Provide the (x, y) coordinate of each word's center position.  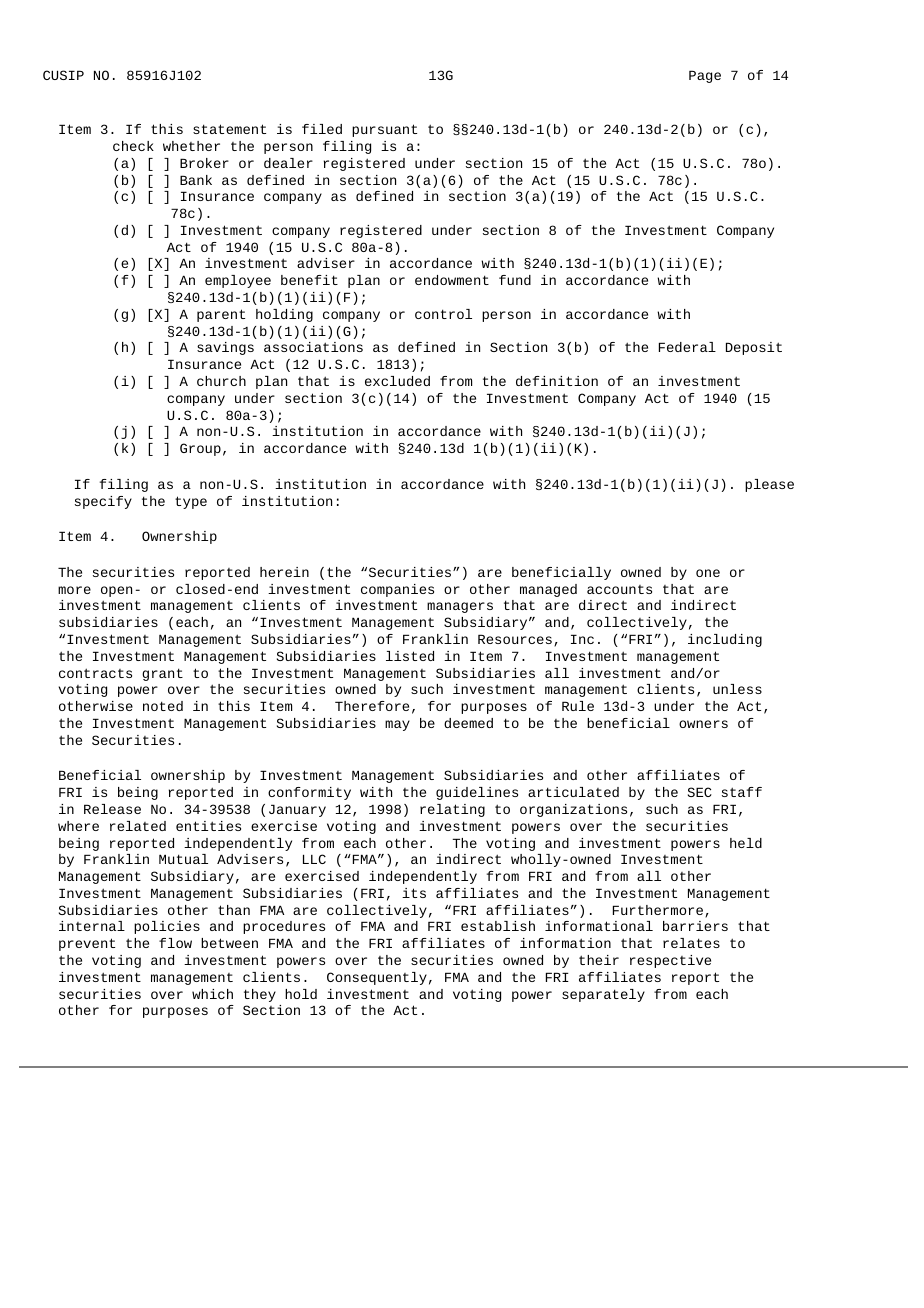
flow (175, 943)
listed (410, 656)
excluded (397, 381)
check (133, 146)
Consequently (377, 978)
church (221, 381)
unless (737, 689)
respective (670, 961)
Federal (687, 347)
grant (162, 674)
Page (705, 76)
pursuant (384, 130)
